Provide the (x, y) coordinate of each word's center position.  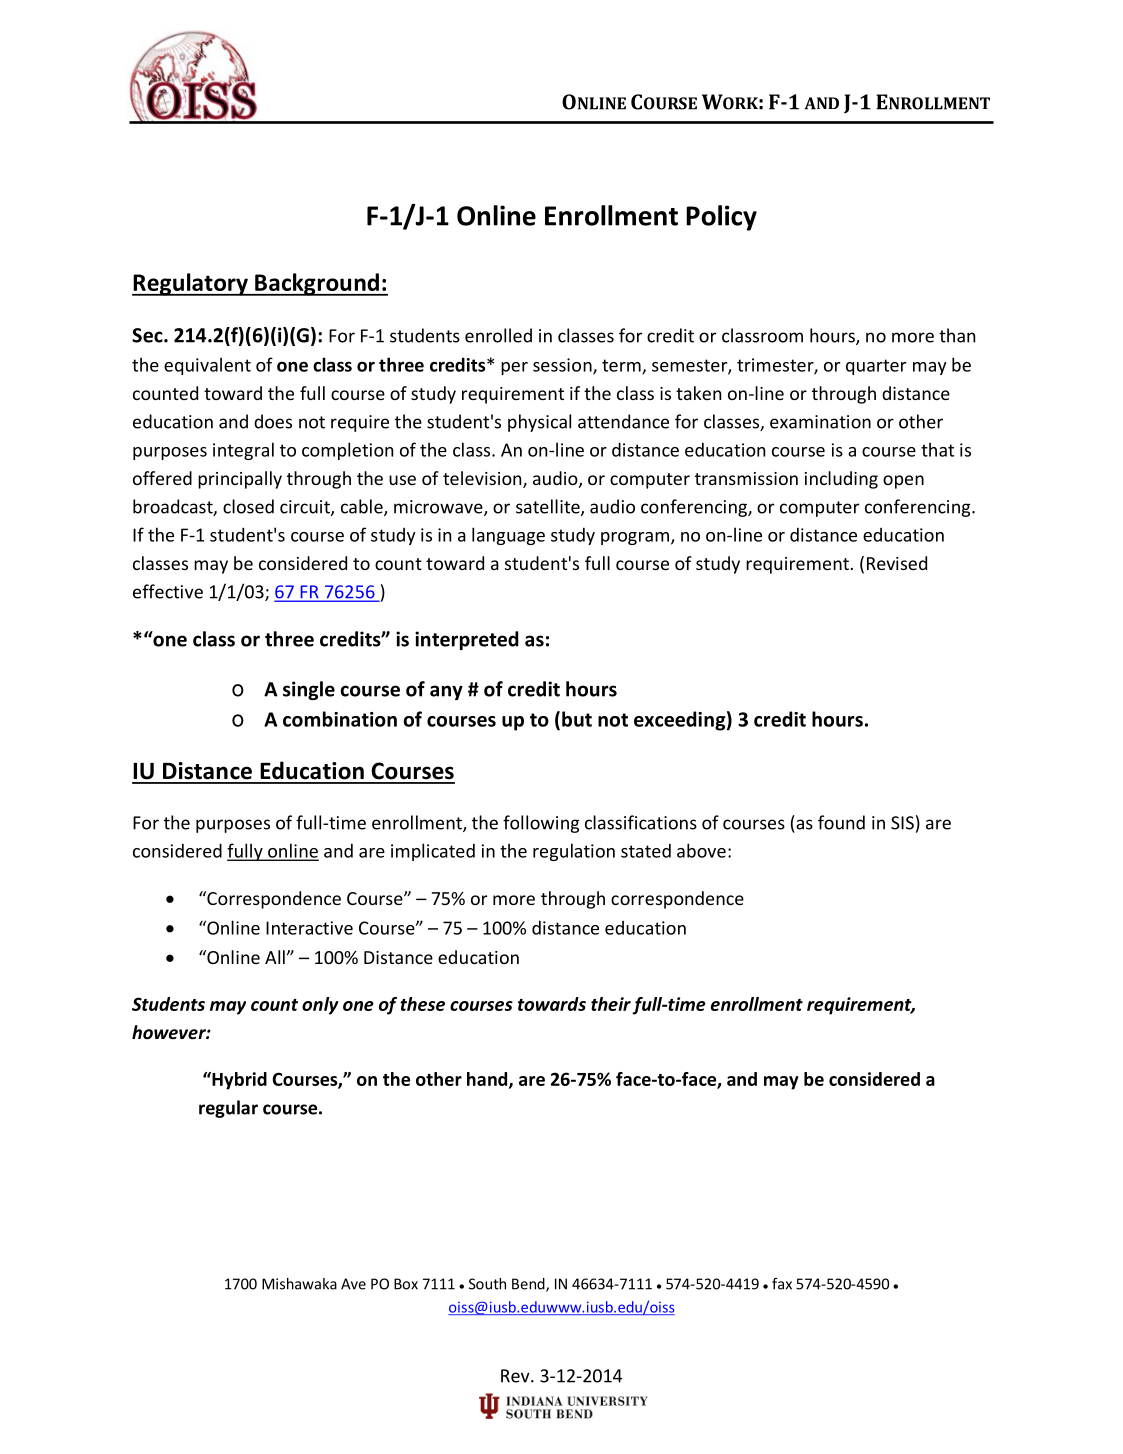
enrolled (498, 335)
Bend (529, 1285)
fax (782, 1284)
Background (317, 284)
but (577, 719)
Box (406, 1284)
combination (340, 719)
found (841, 822)
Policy (721, 218)
